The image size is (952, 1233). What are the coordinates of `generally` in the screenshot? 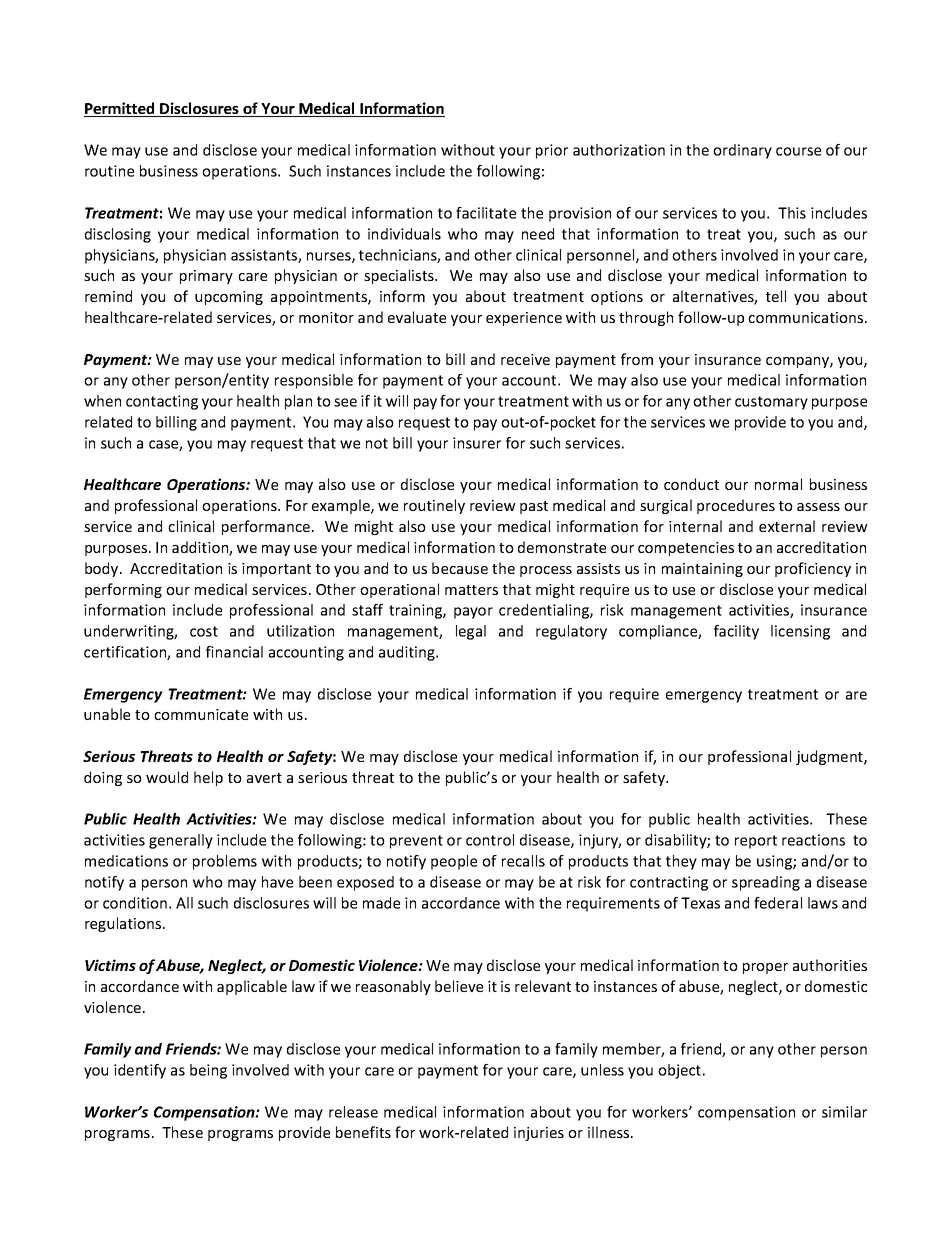 It's located at (181, 841).
